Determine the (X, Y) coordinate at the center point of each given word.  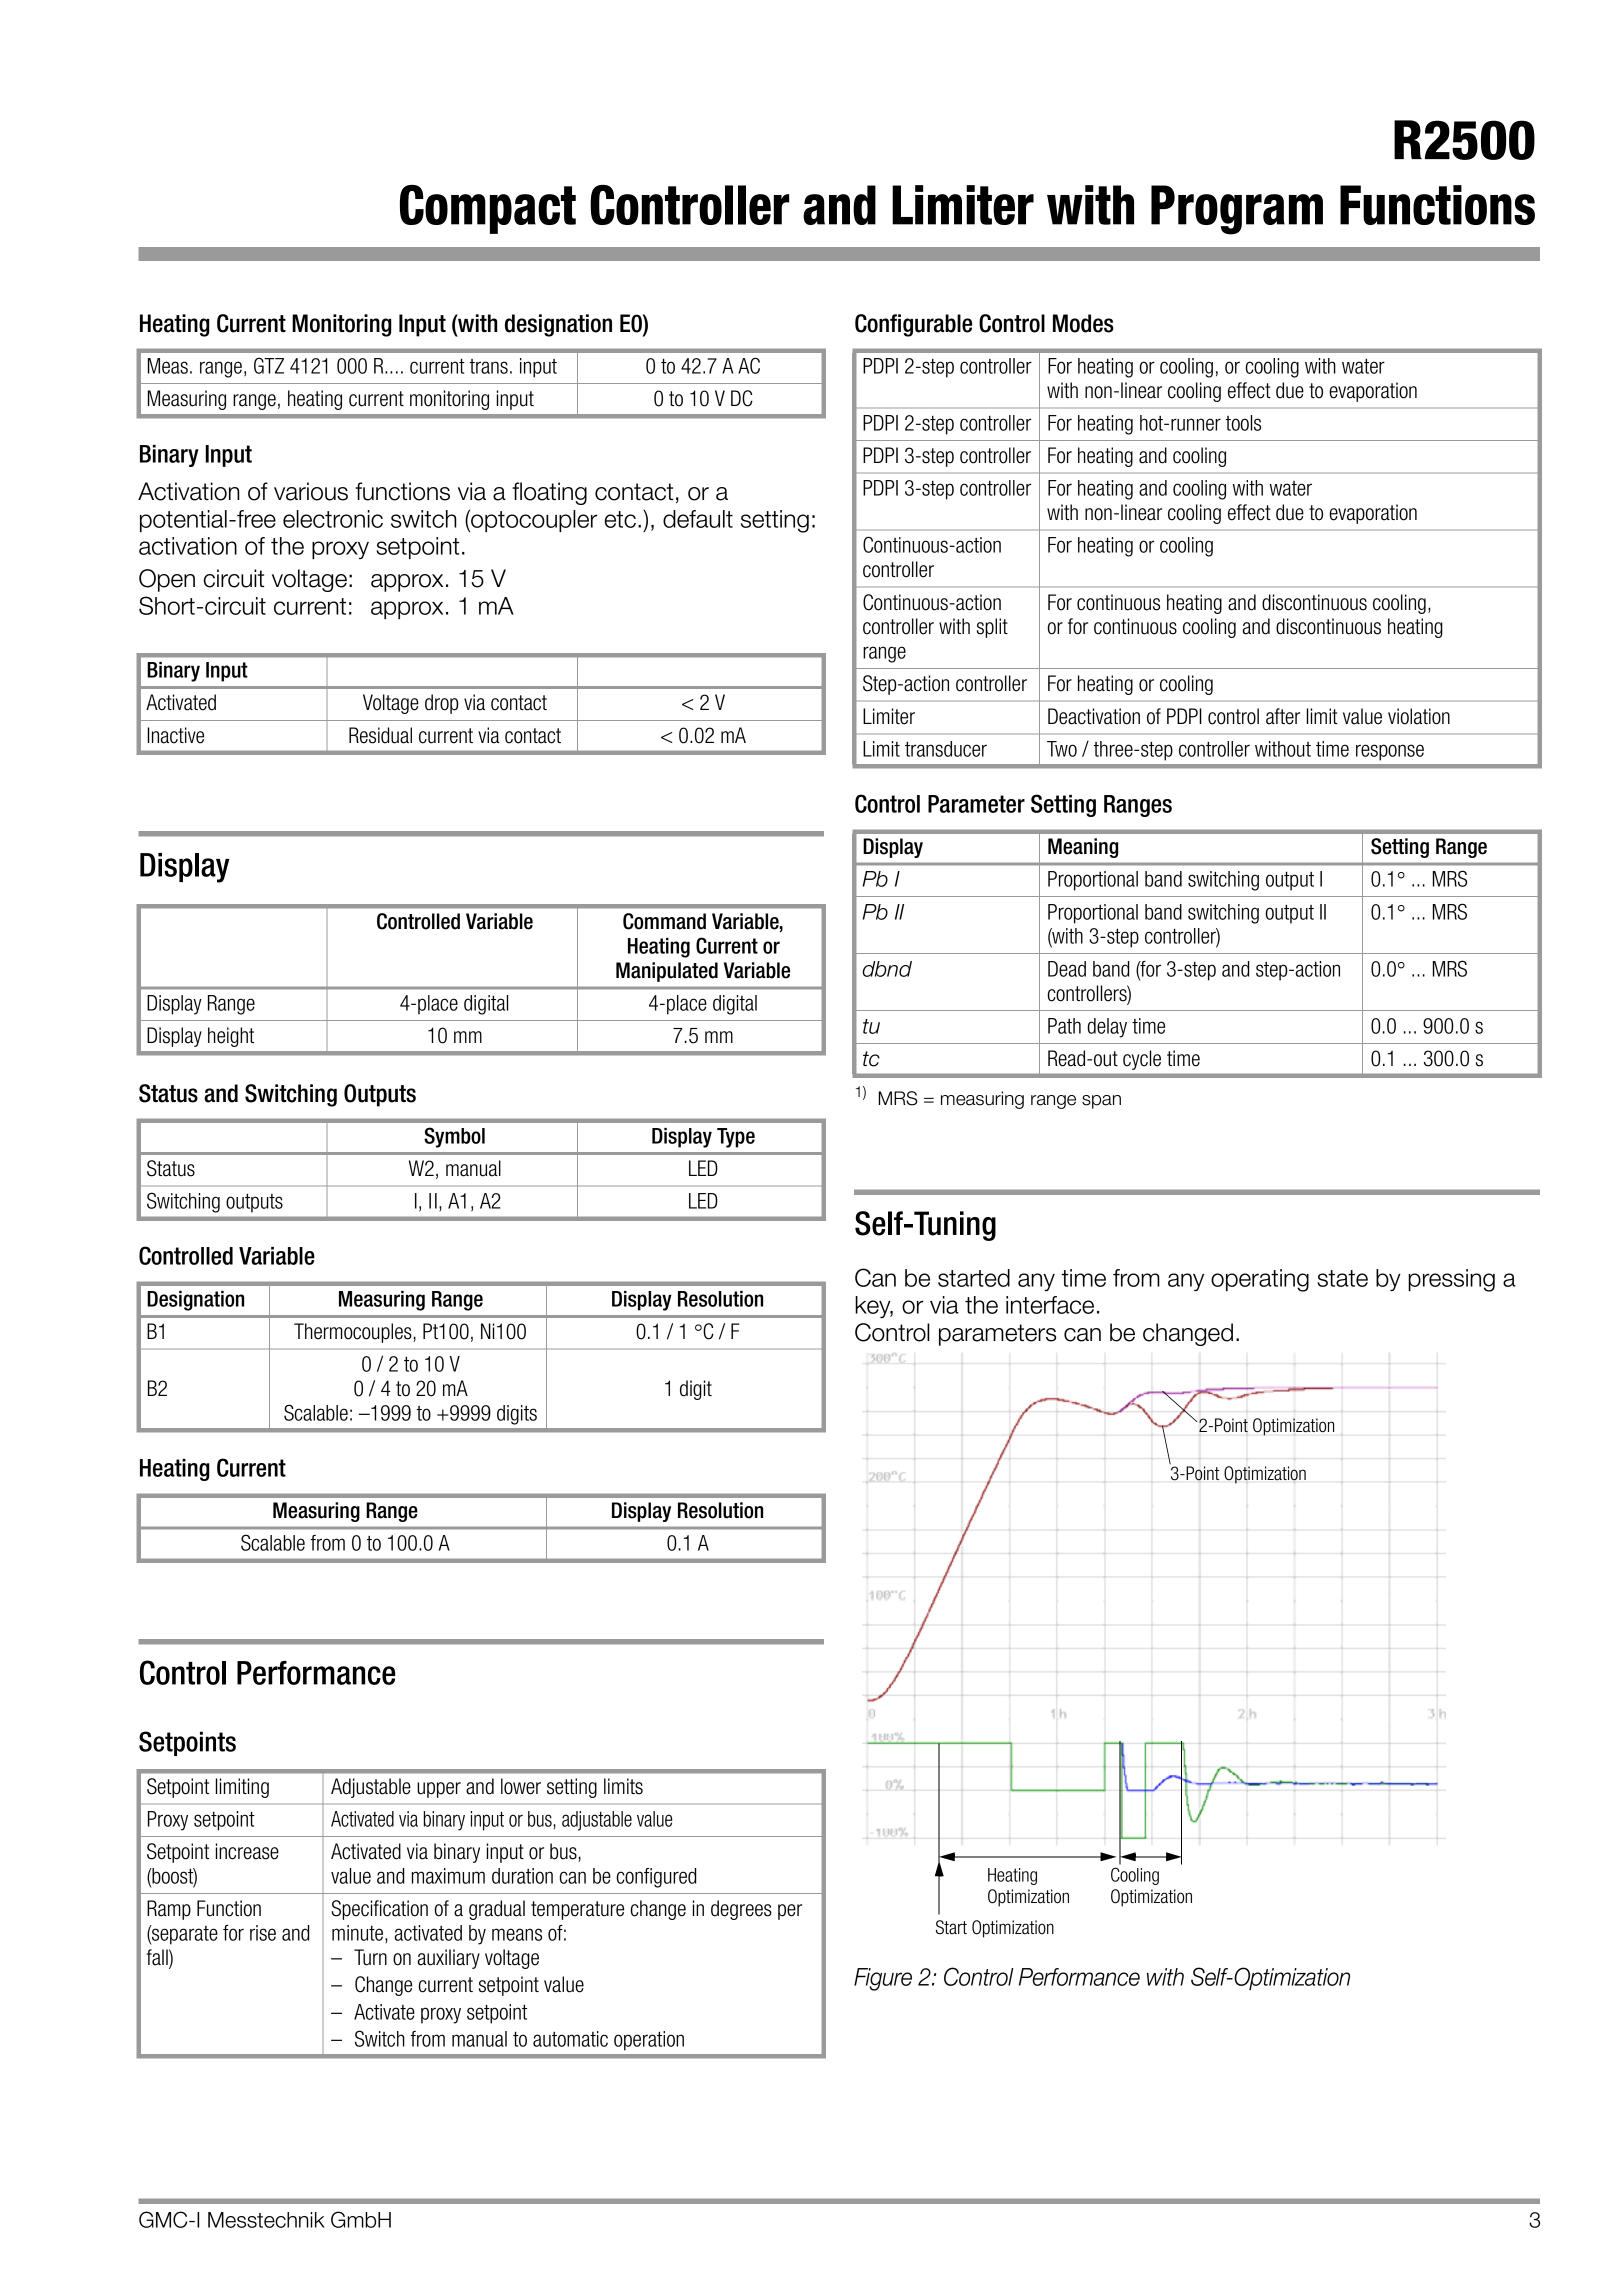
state (1342, 1278)
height (231, 1037)
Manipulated (667, 972)
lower (521, 1786)
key (874, 1307)
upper (439, 1790)
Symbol (454, 1137)
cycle (1142, 1060)
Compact (488, 209)
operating (1260, 1280)
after (1283, 716)
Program (1237, 210)
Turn (370, 1957)
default (698, 519)
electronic (333, 519)
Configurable (913, 325)
